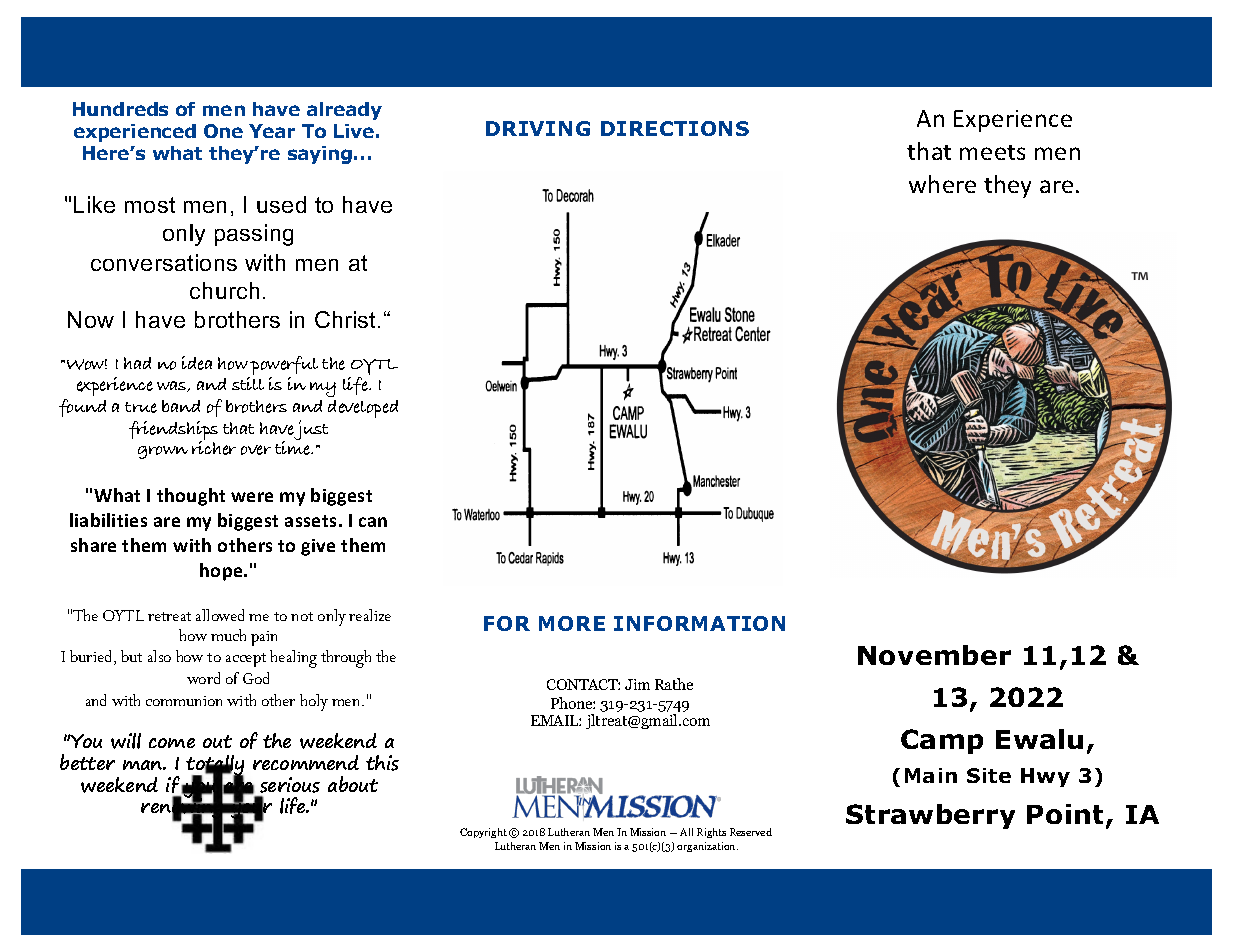  Describe the element at coordinates (272, 131) in the screenshot. I see `Year` at that location.
